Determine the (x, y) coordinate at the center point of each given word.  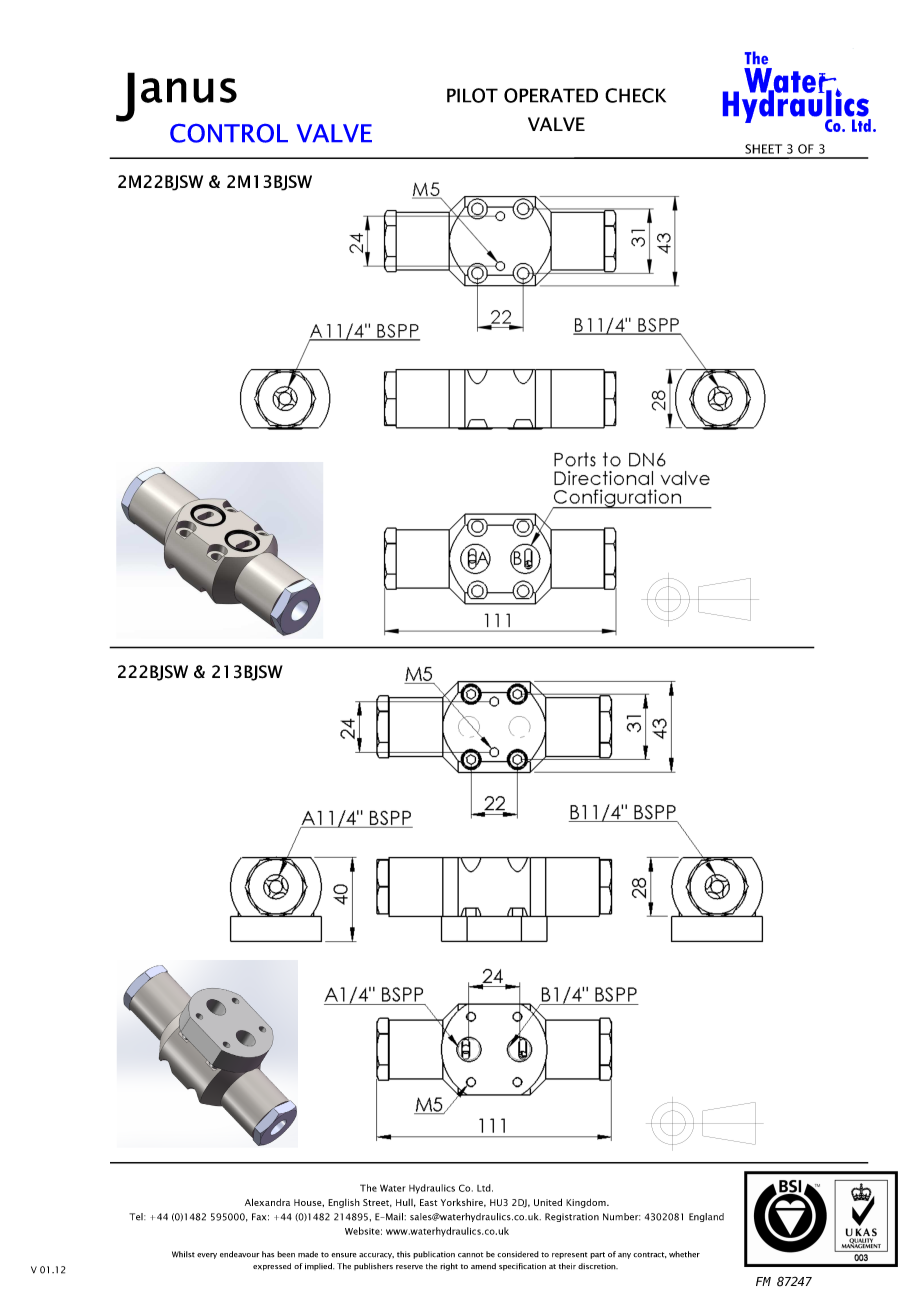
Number (621, 1217)
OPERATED (551, 95)
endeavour (240, 1254)
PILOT (472, 95)
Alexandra (267, 1202)
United (548, 1202)
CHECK (635, 95)
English (344, 1203)
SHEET (763, 149)
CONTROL (229, 133)
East (428, 1202)
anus (189, 90)
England (706, 1217)
